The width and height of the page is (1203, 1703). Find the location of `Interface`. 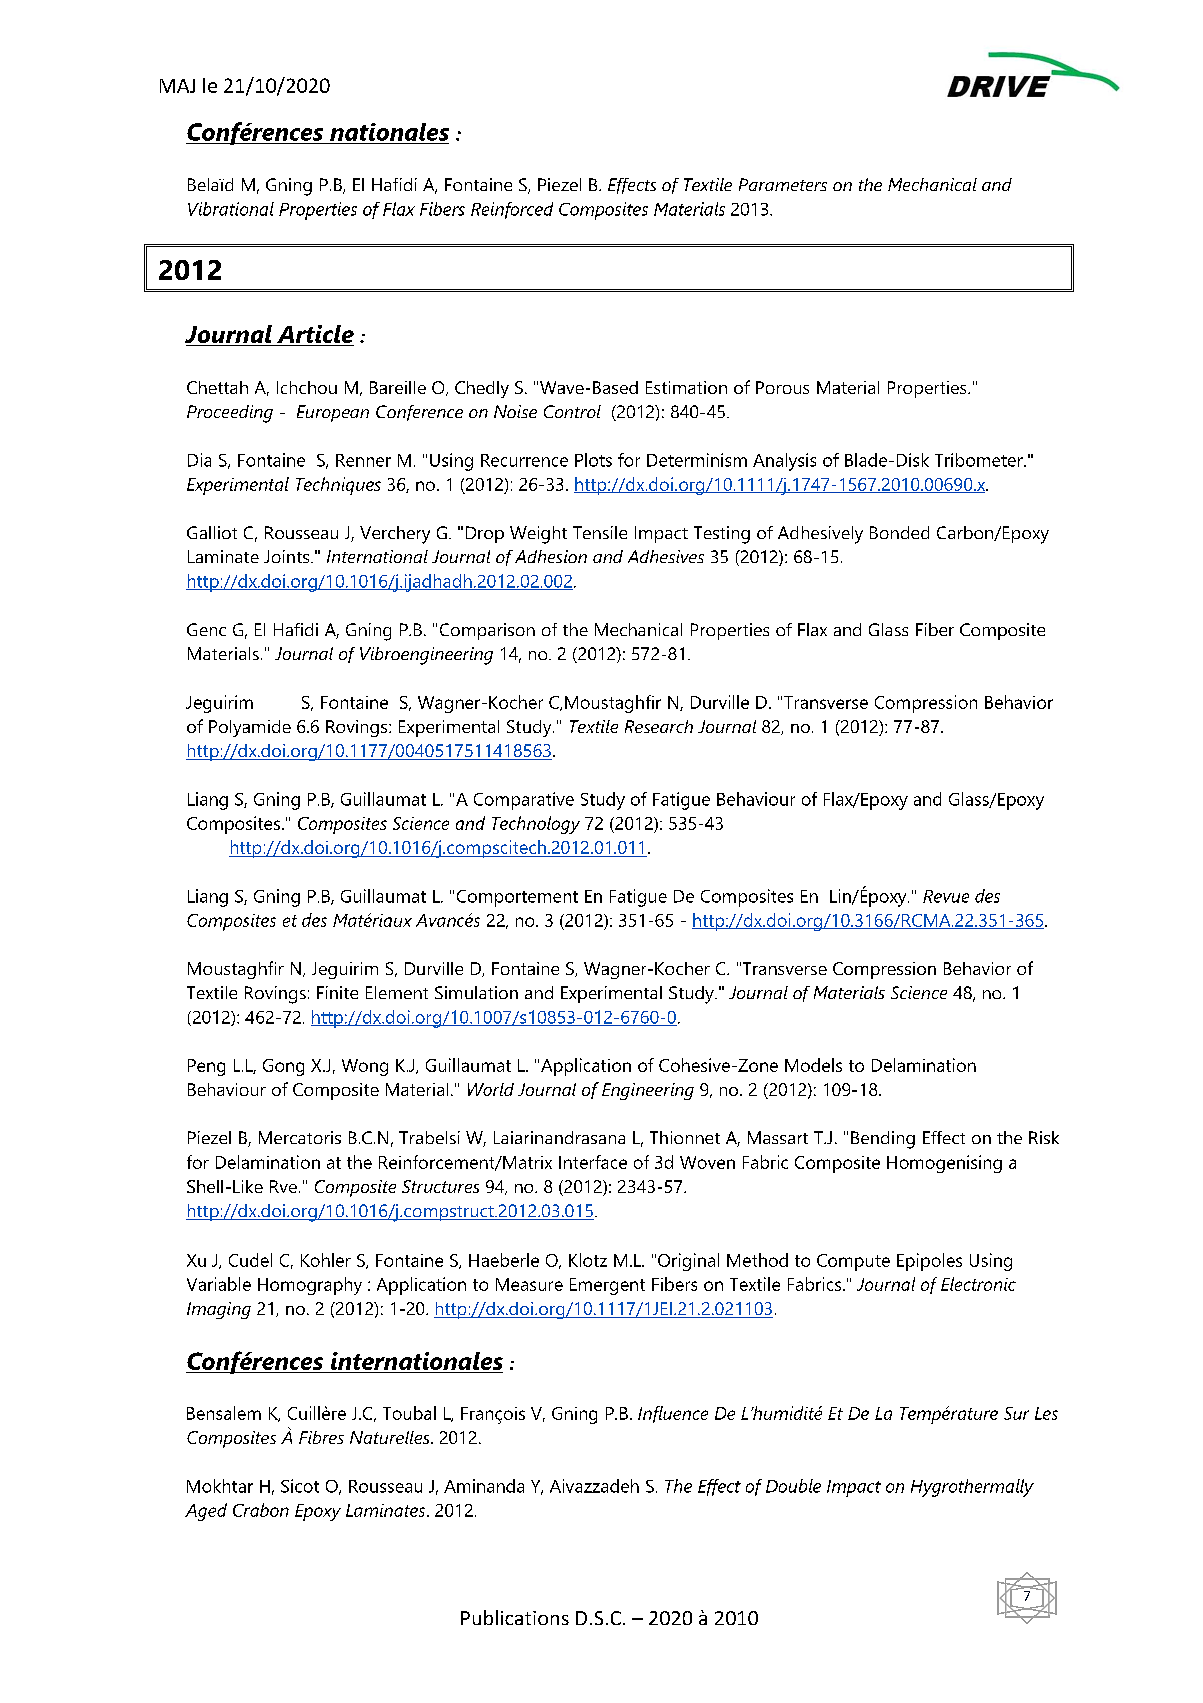

Interface is located at coordinates (593, 1162).
